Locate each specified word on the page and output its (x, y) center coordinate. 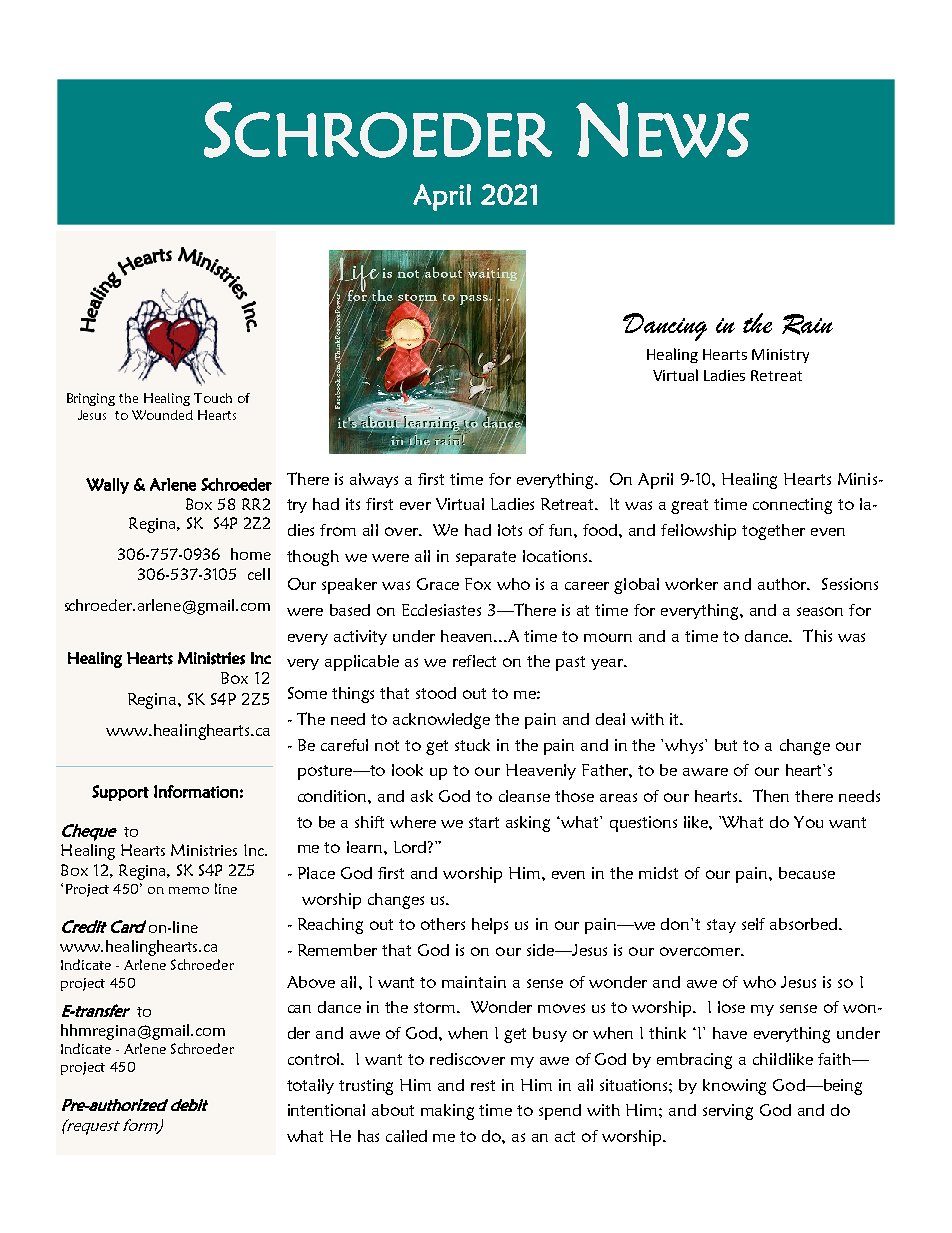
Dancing (665, 327)
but (726, 745)
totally (310, 1086)
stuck (472, 745)
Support (120, 793)
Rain (807, 324)
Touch (213, 398)
